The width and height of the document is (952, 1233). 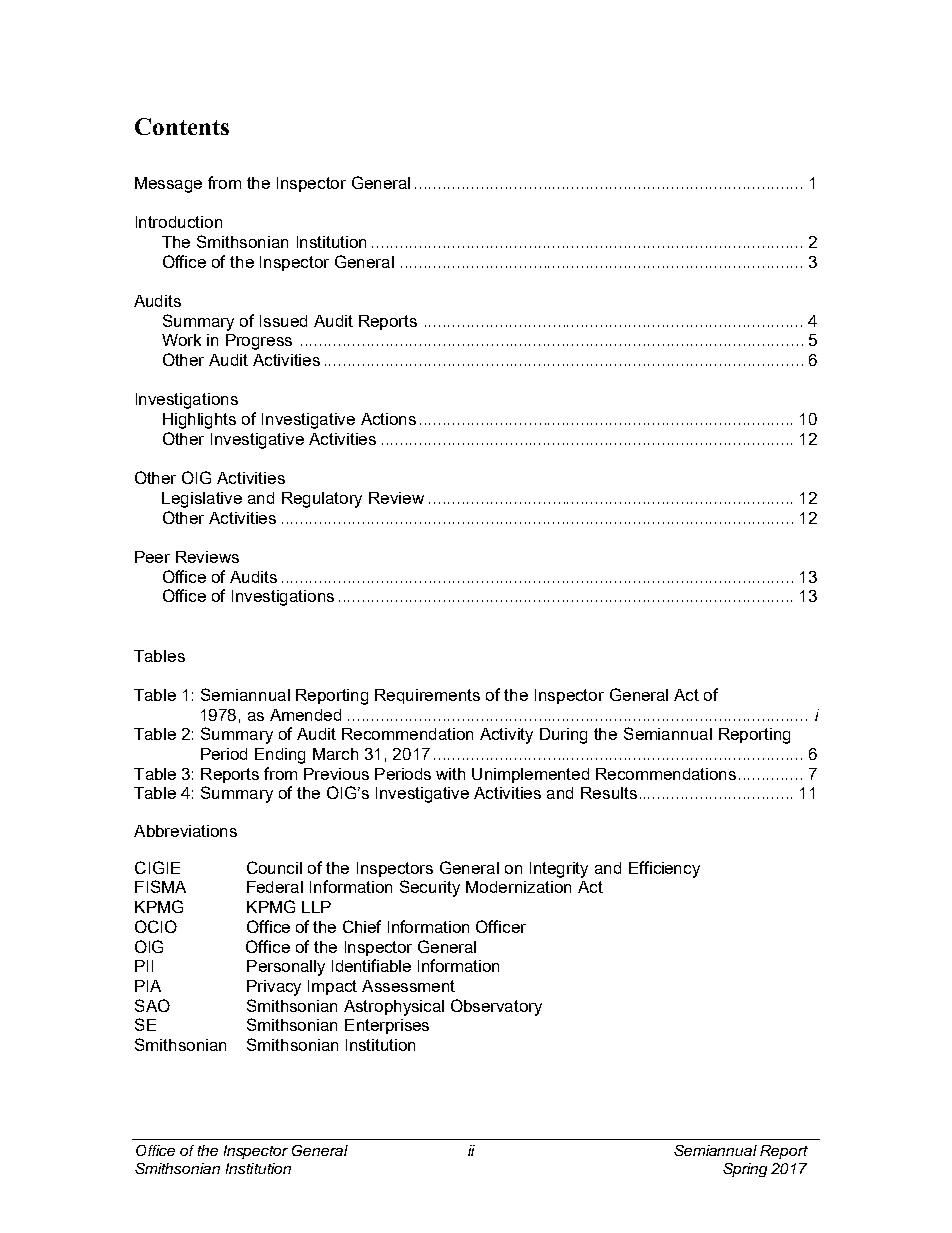 I want to click on During, so click(x=563, y=736).
